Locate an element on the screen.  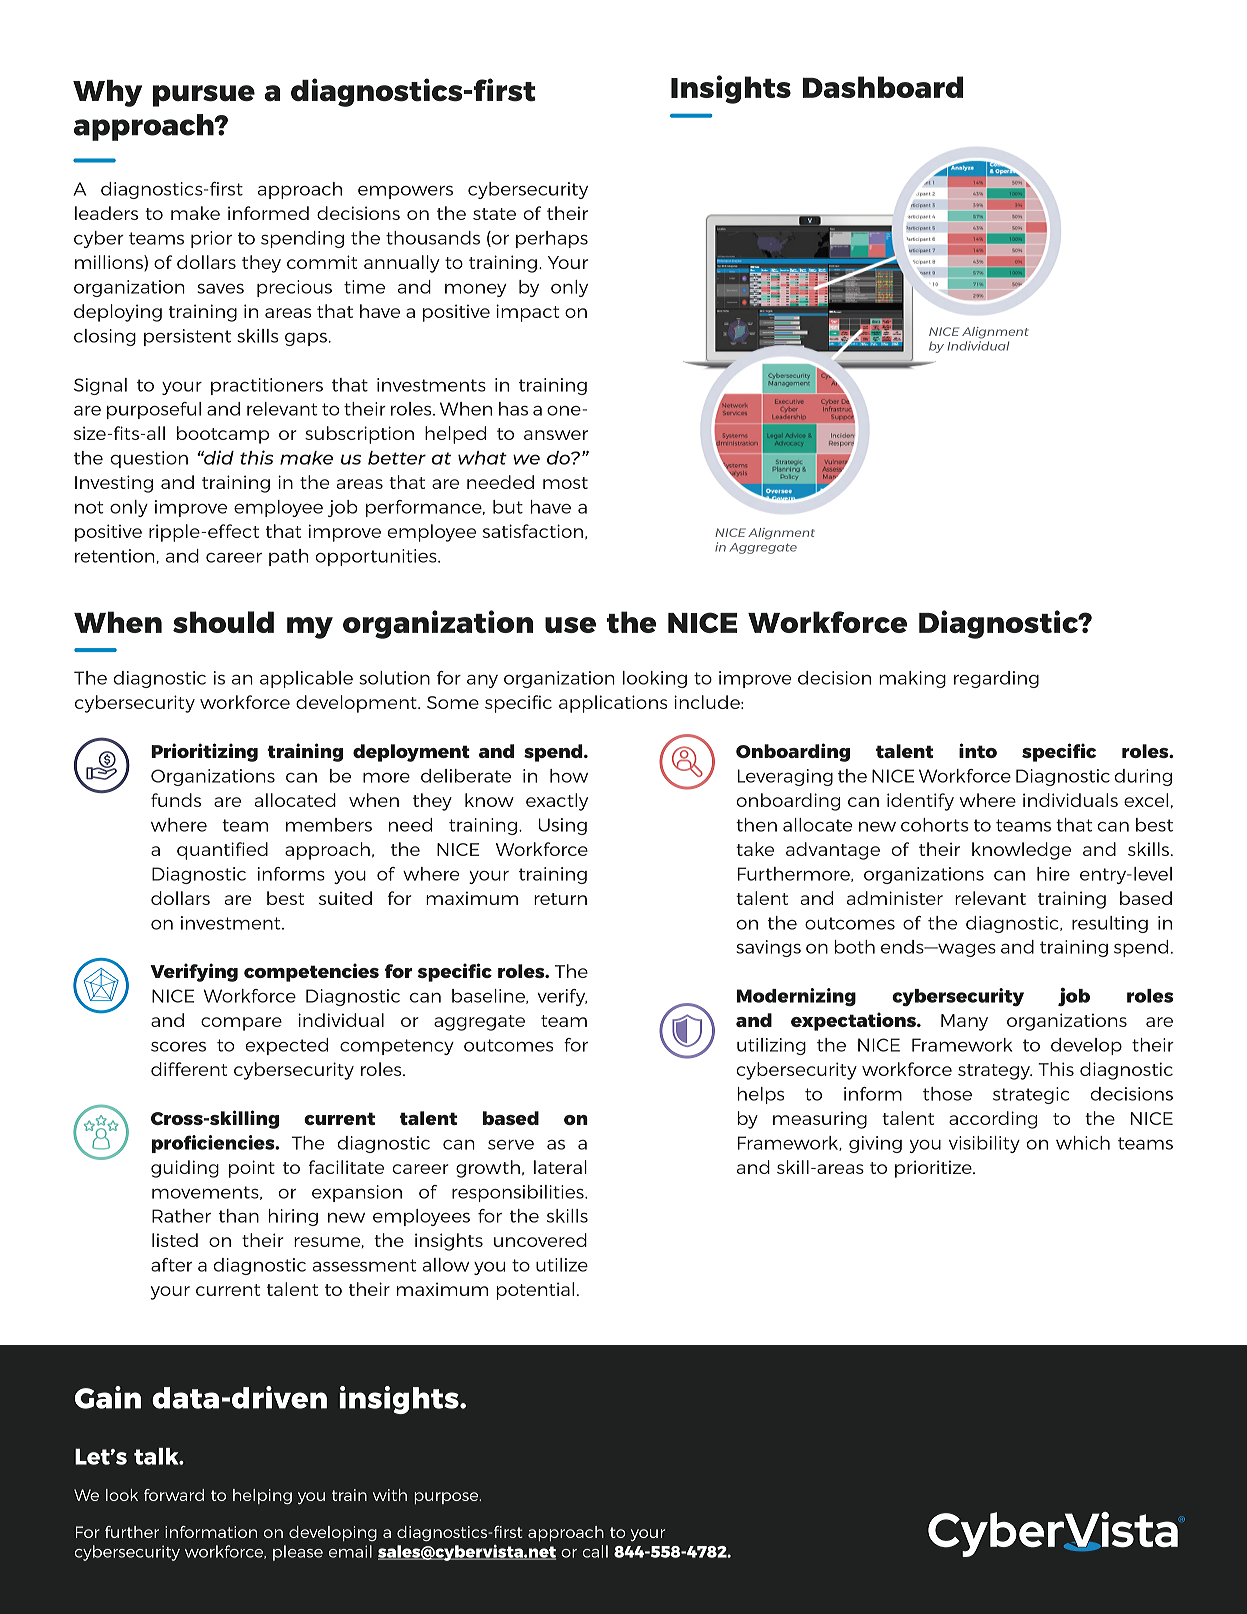
visibility is located at coordinates (984, 1144).
